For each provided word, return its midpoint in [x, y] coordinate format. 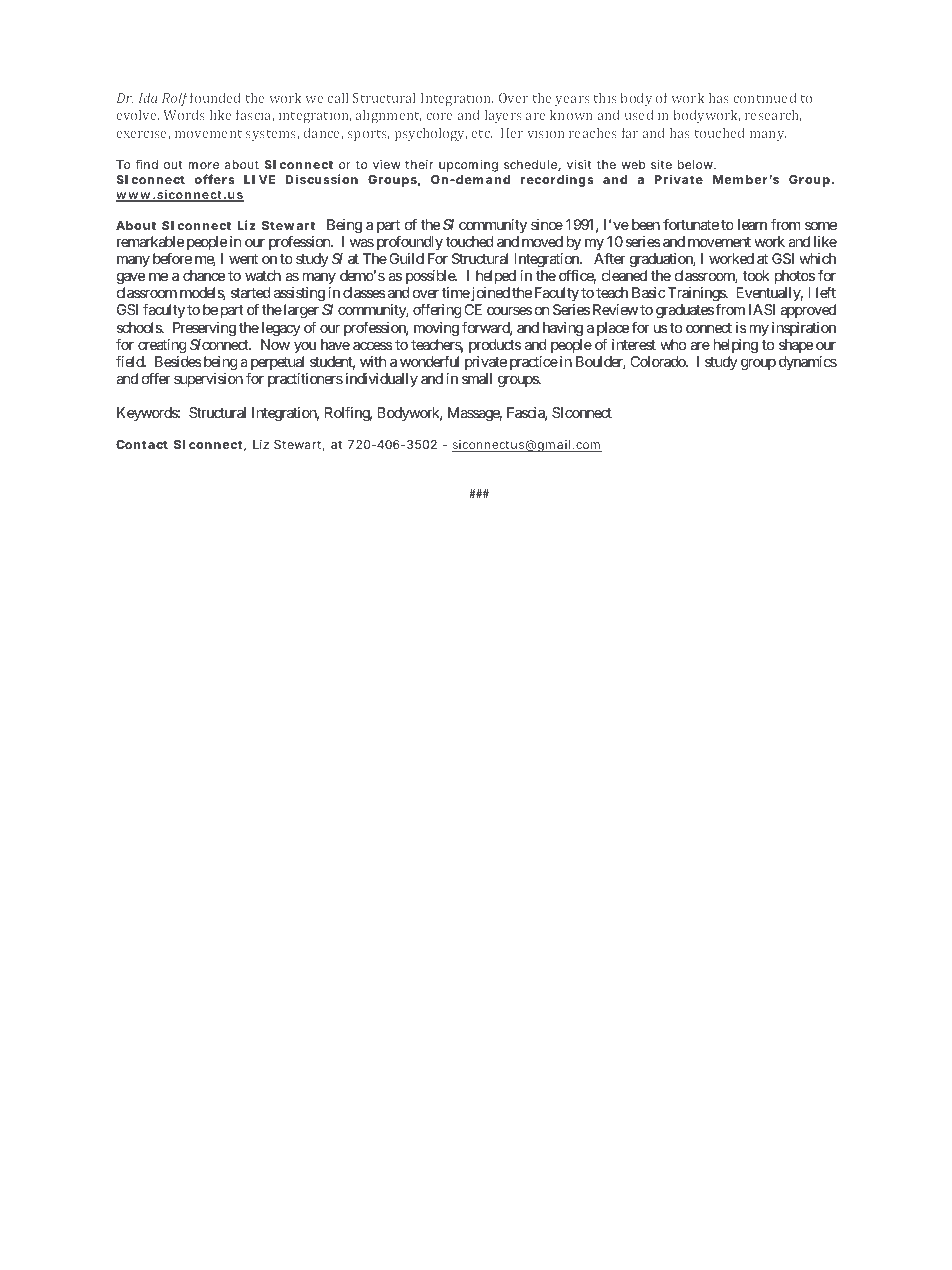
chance [204, 275]
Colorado [658, 361]
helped [496, 277]
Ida [148, 97]
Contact [142, 444]
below [696, 164]
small [477, 378]
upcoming [468, 166]
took [756, 275]
